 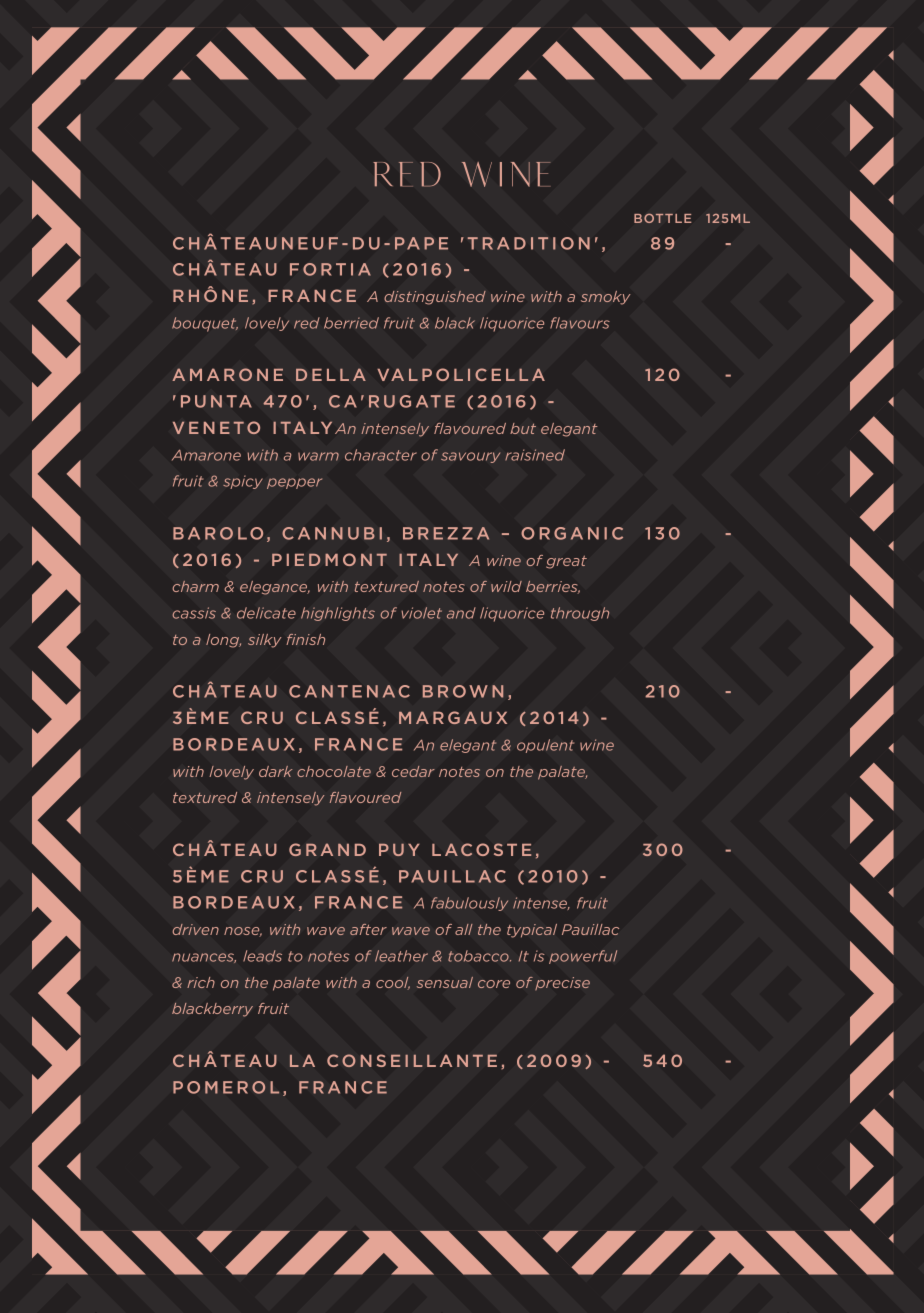 I want to click on dark, so click(x=276, y=771).
